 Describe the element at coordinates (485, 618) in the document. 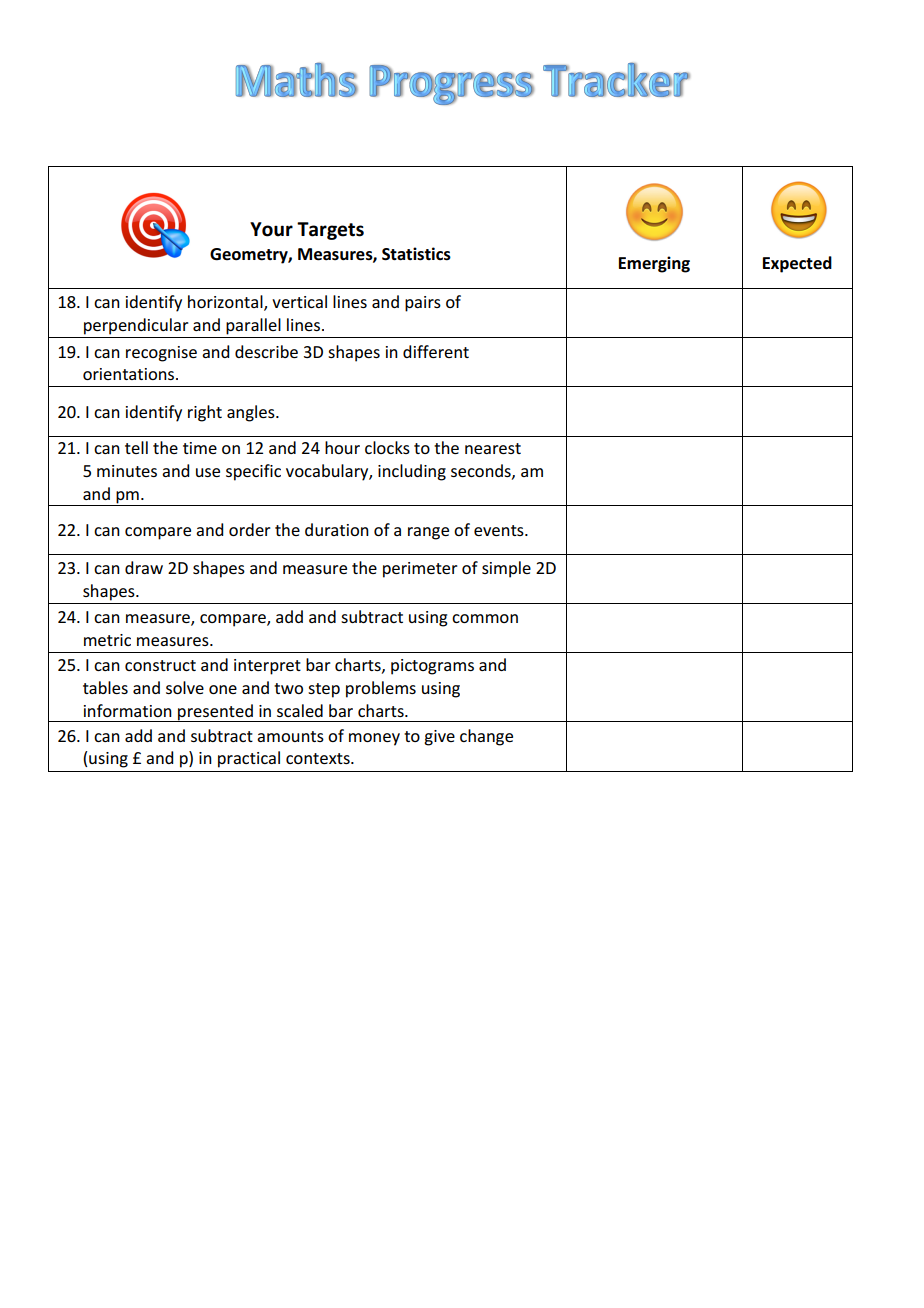

I see `common` at that location.
